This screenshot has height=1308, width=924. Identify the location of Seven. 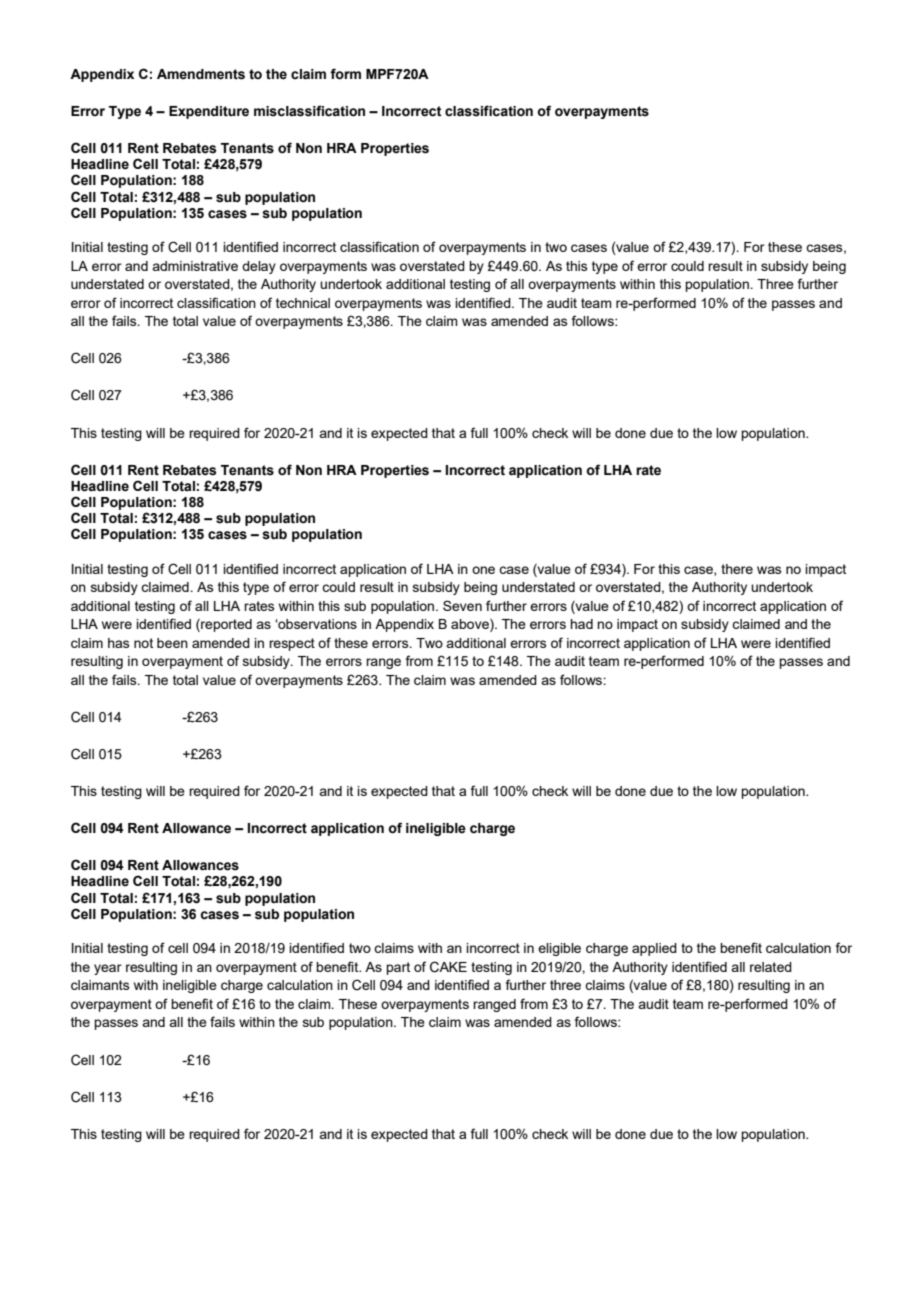
(462, 605).
